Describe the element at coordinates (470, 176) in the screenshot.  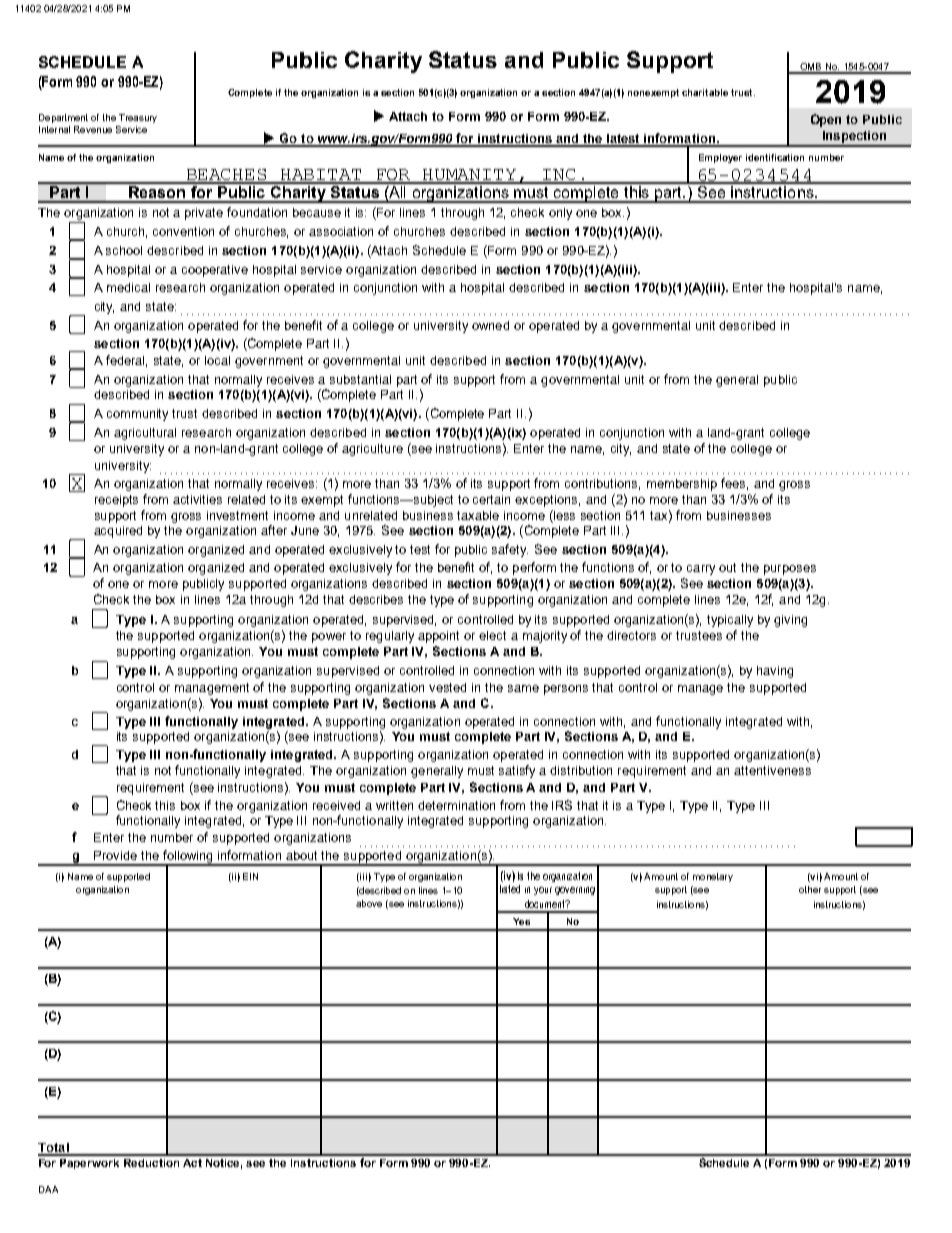
I see `HUMANITY` at that location.
